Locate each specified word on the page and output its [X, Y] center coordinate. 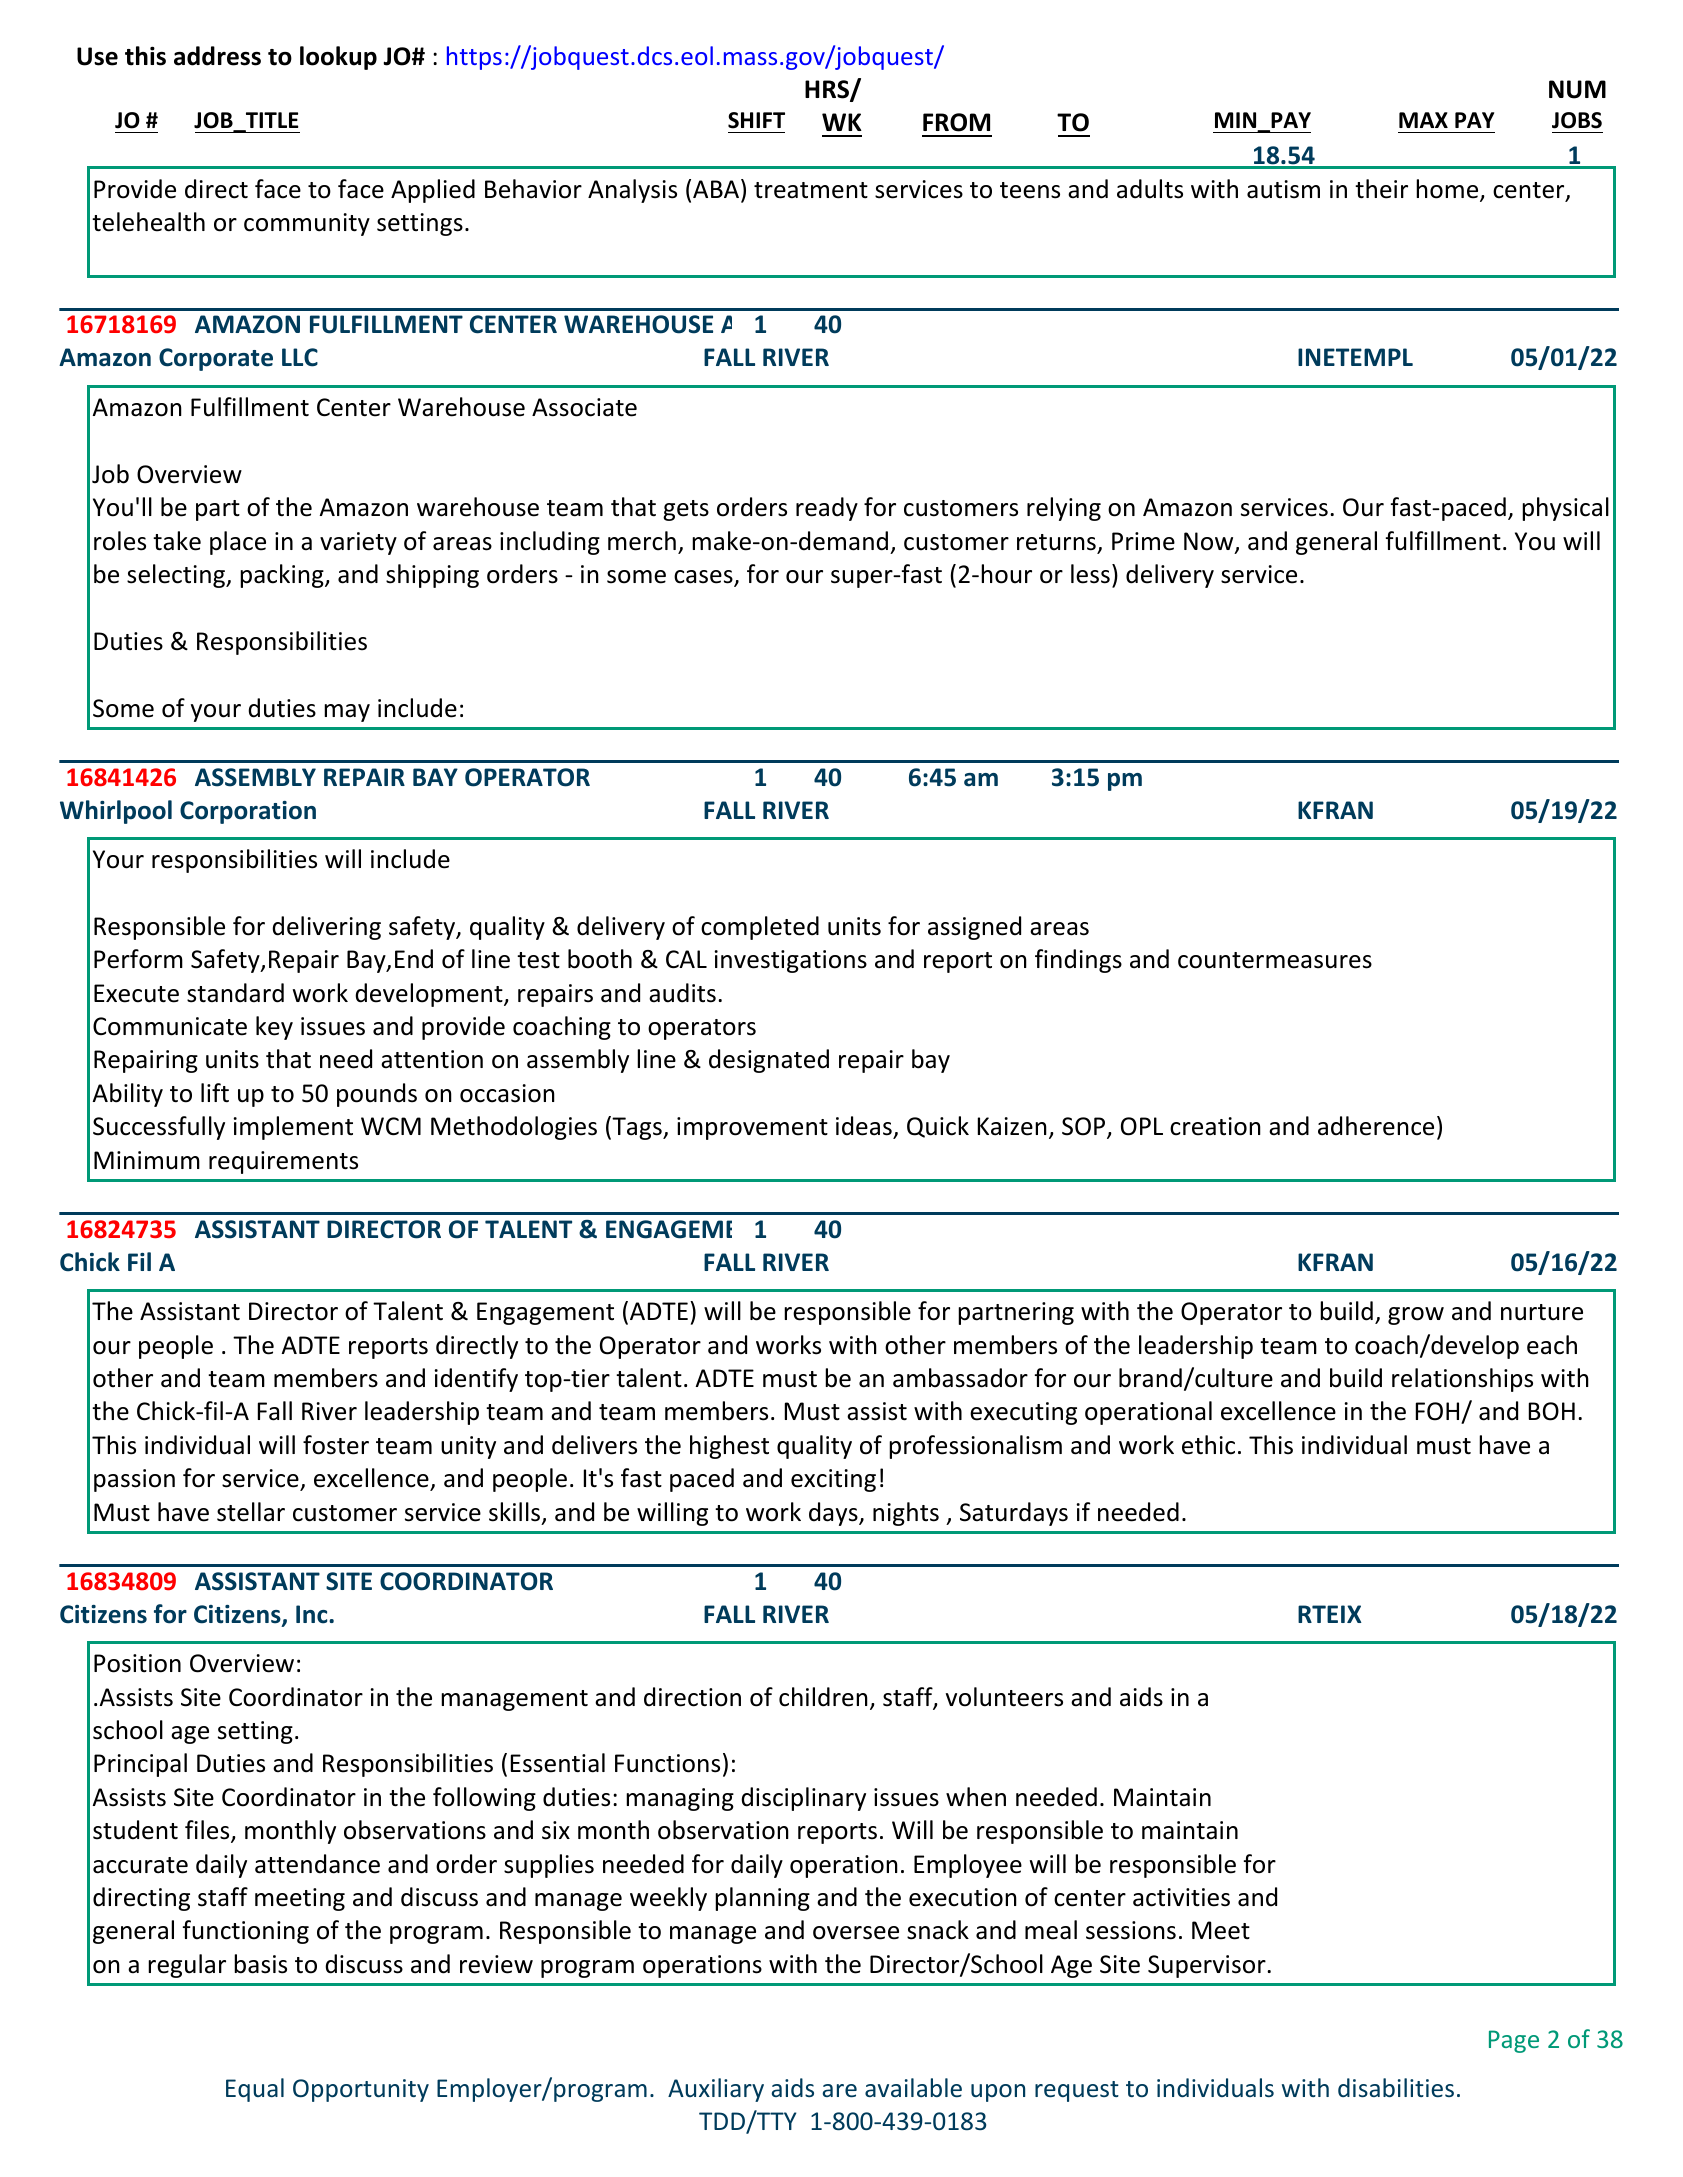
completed [760, 928]
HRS [828, 90]
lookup [338, 58]
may [347, 713]
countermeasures [1275, 960]
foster [336, 1445]
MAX [1423, 120]
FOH [1439, 1413]
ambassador [960, 1378]
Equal [255, 2090]
